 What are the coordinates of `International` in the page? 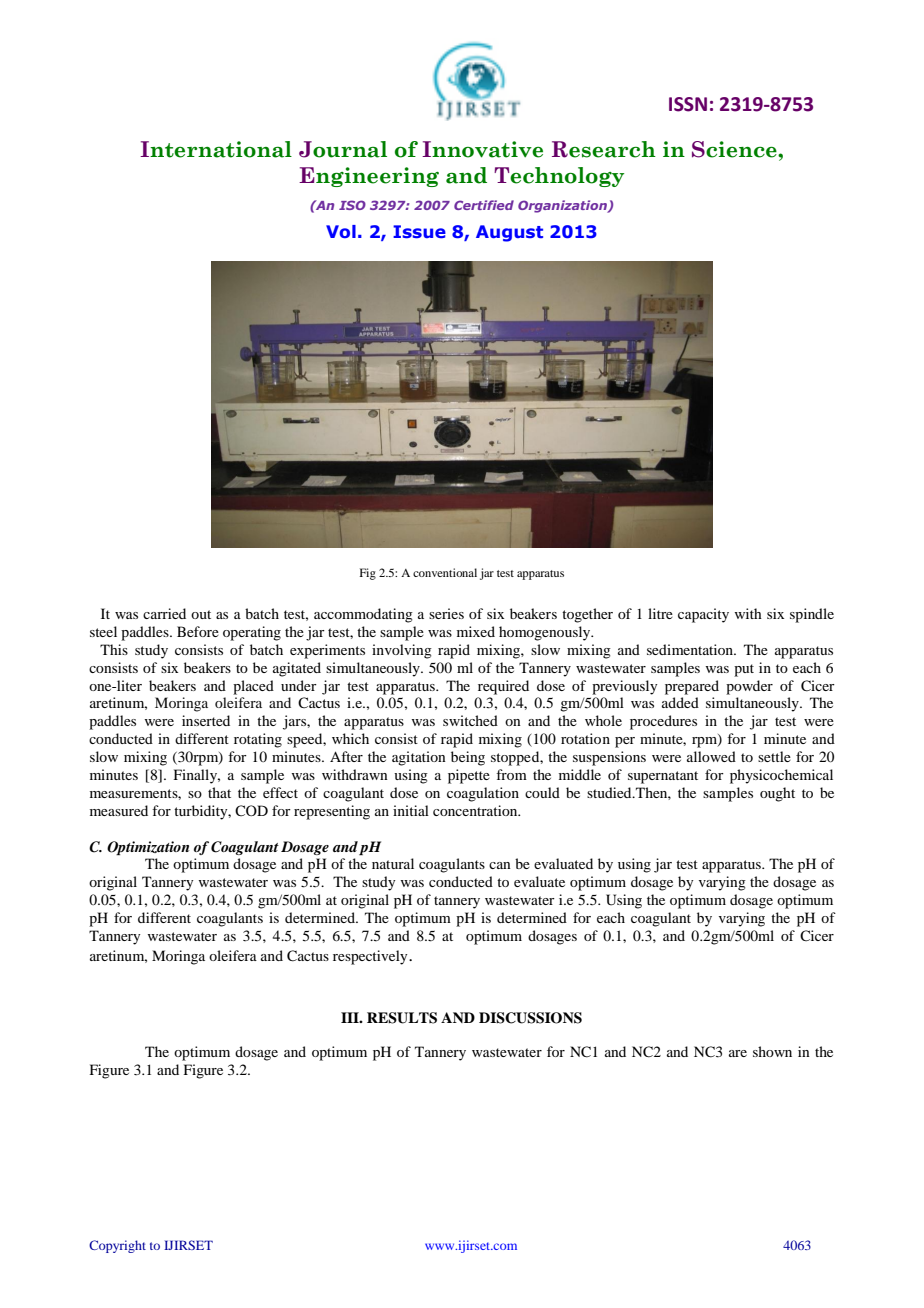 It's located at (216, 149).
